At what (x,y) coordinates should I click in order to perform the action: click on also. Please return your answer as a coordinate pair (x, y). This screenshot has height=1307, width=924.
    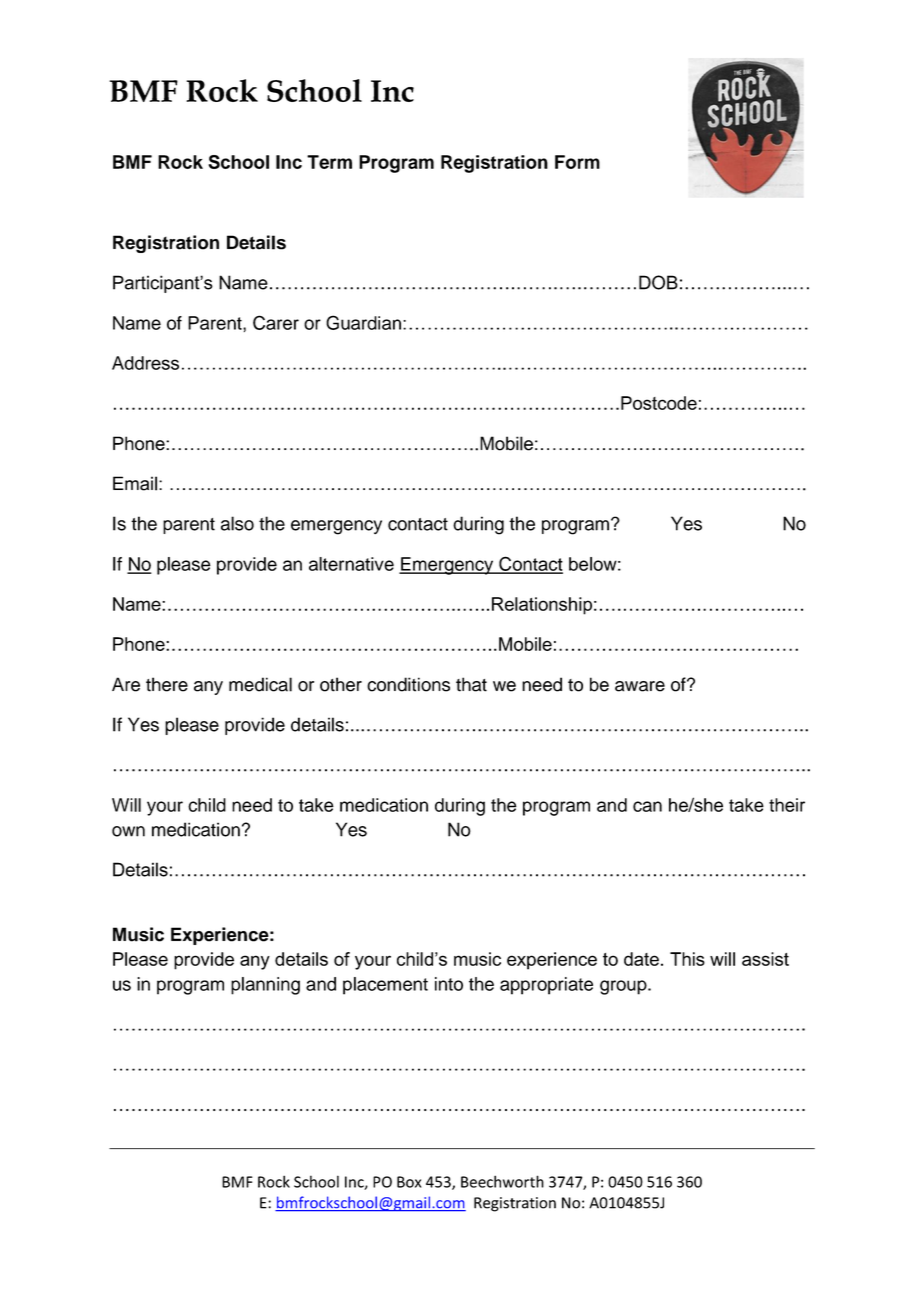
    Looking at the image, I should click on (237, 523).
